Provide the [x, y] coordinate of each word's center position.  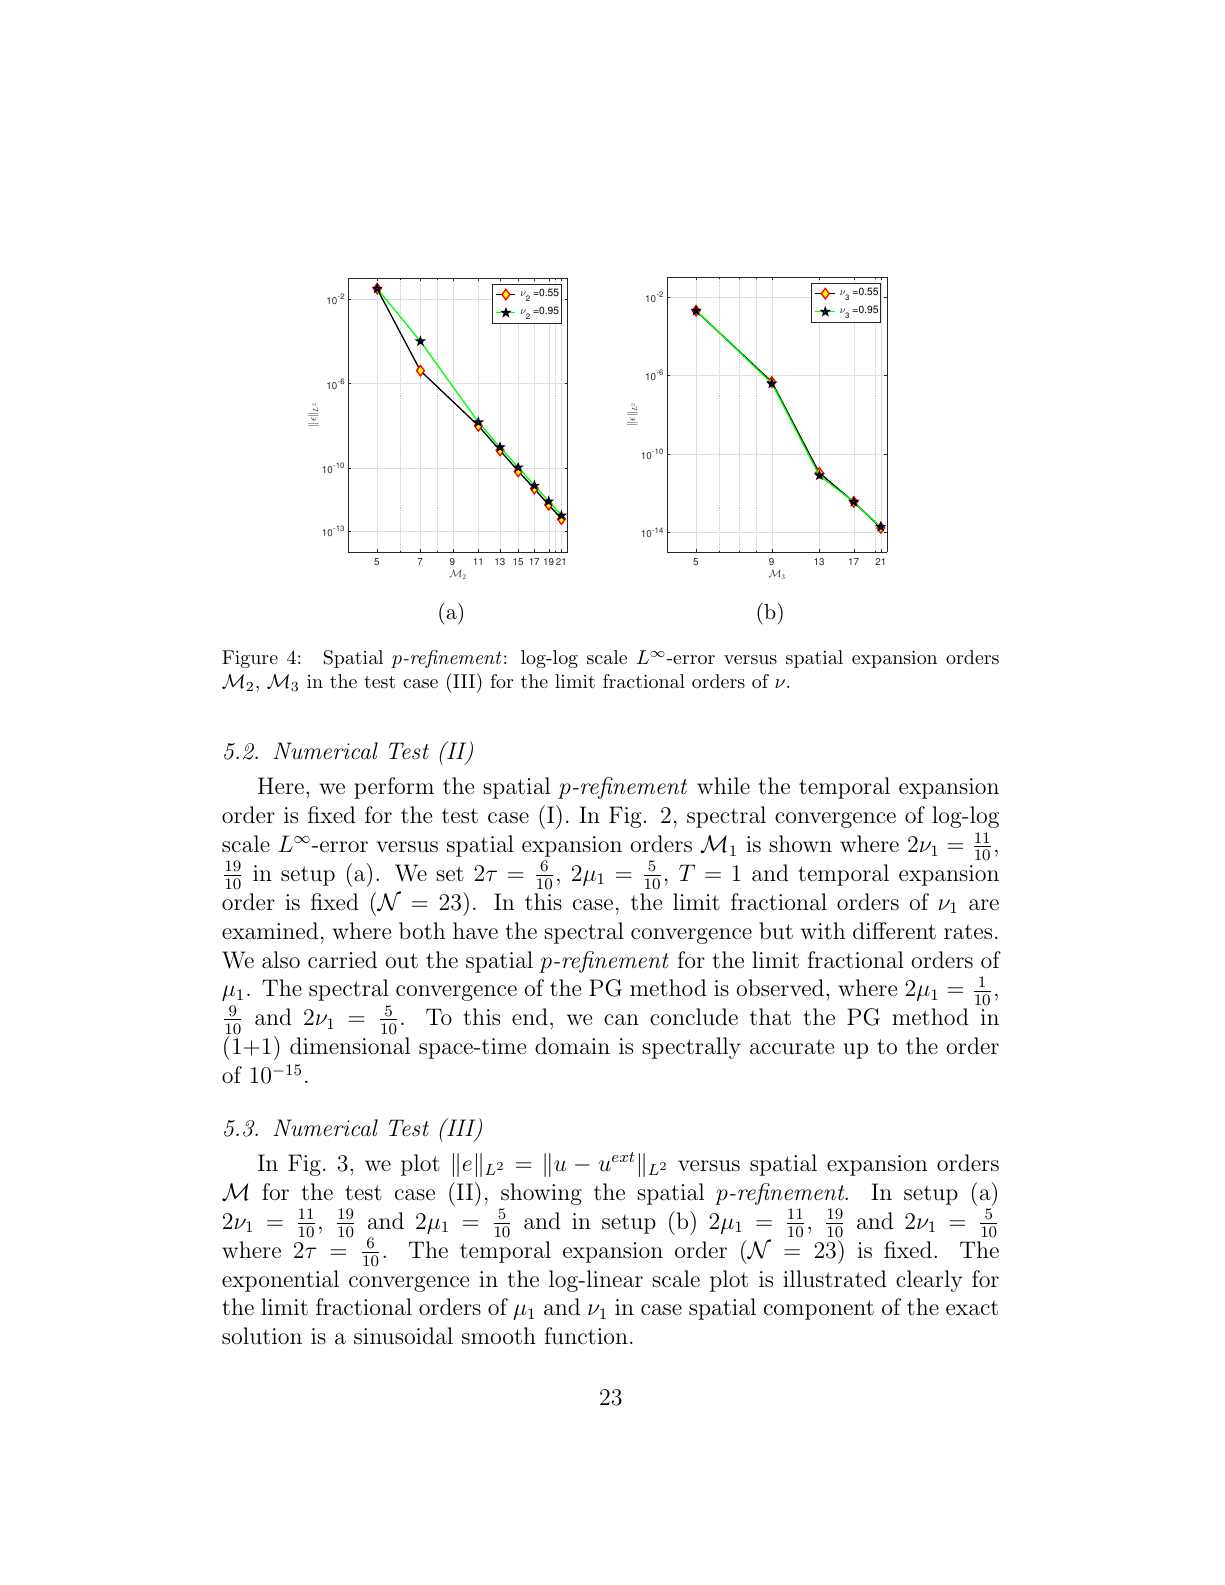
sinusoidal [403, 1336]
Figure [250, 659]
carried [342, 960]
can [621, 1019]
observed [780, 988]
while [723, 785]
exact [972, 1308]
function [586, 1335]
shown [800, 844]
